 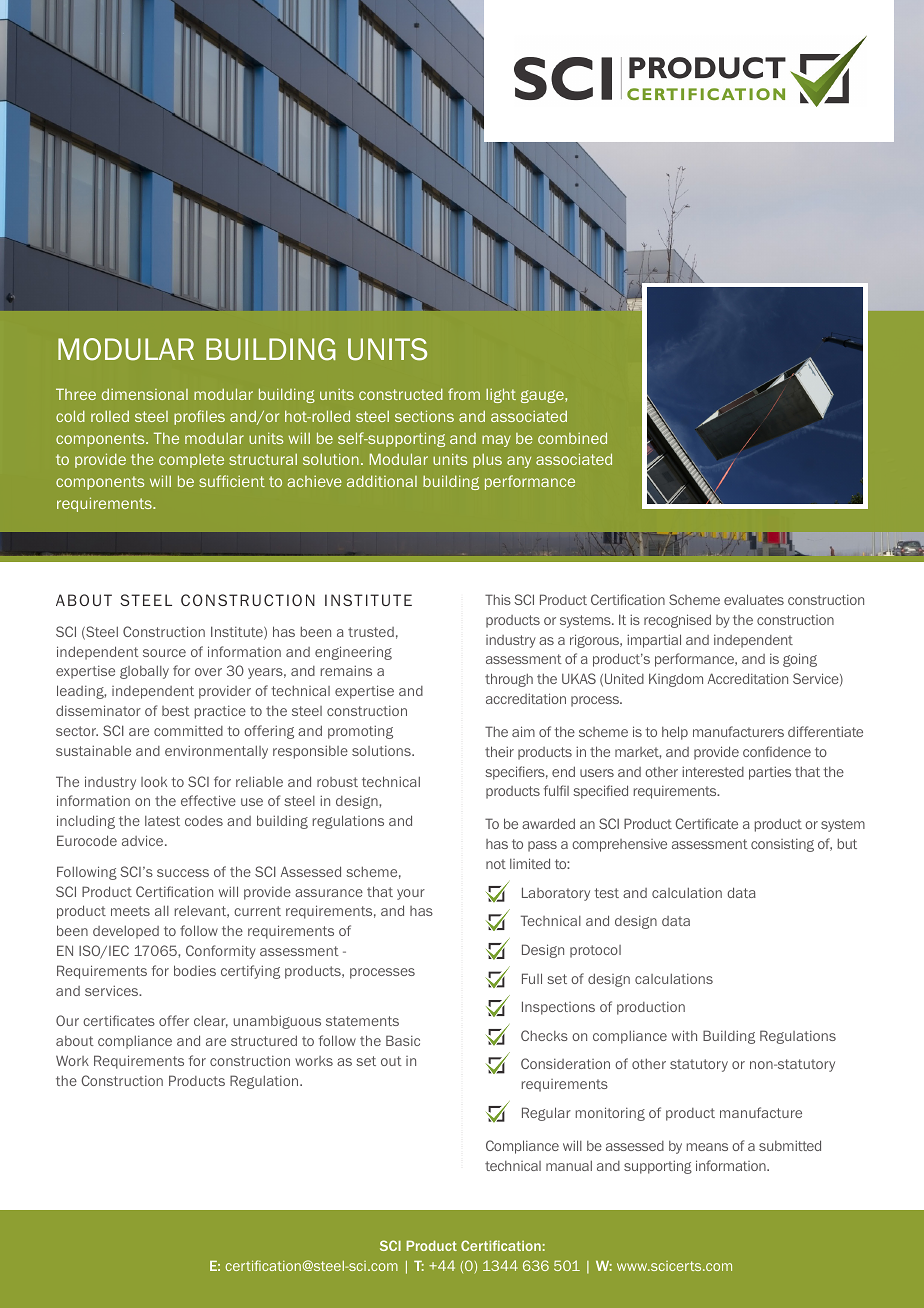 I want to click on their, so click(x=499, y=751).
